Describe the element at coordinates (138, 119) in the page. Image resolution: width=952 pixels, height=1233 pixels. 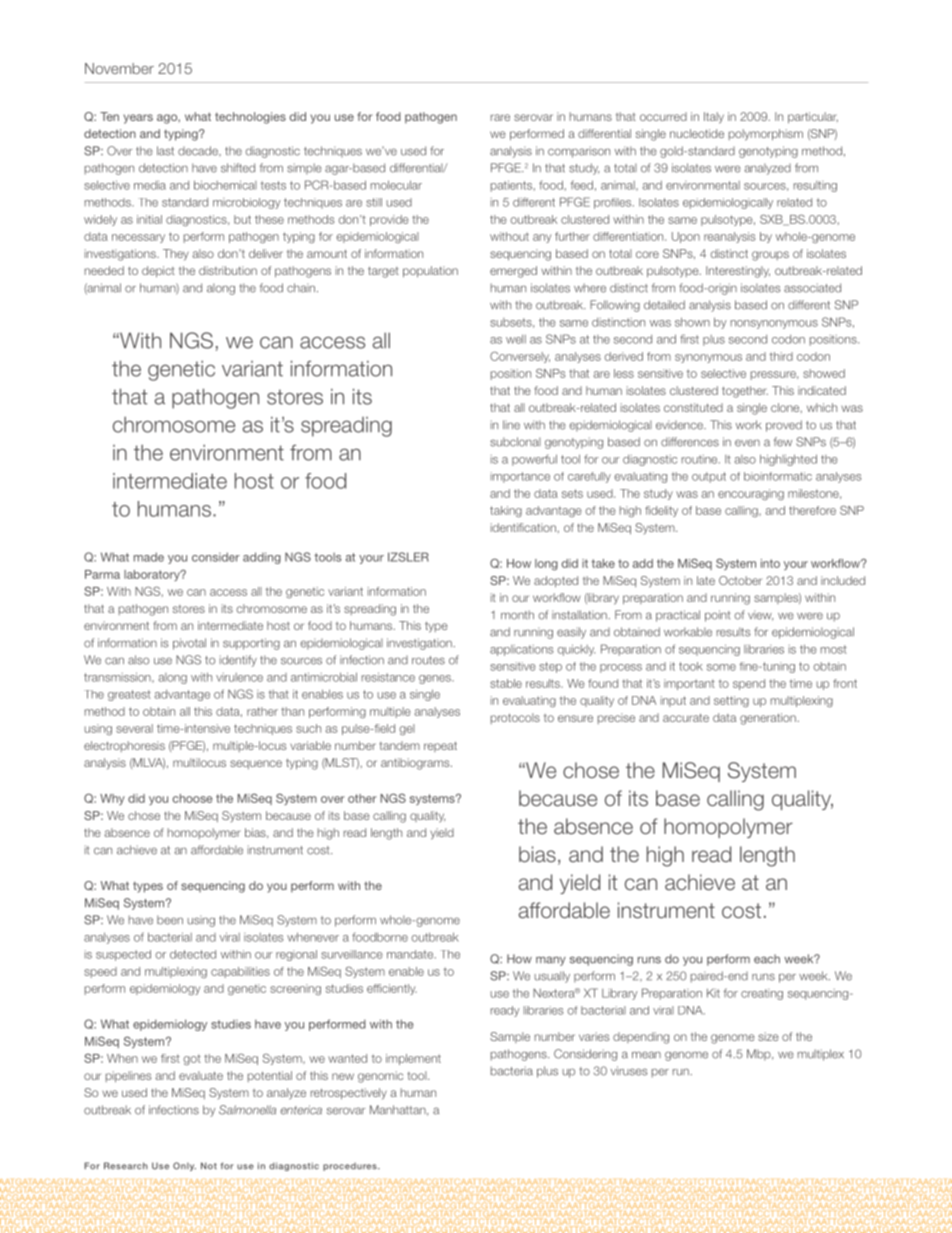
I see `years` at that location.
